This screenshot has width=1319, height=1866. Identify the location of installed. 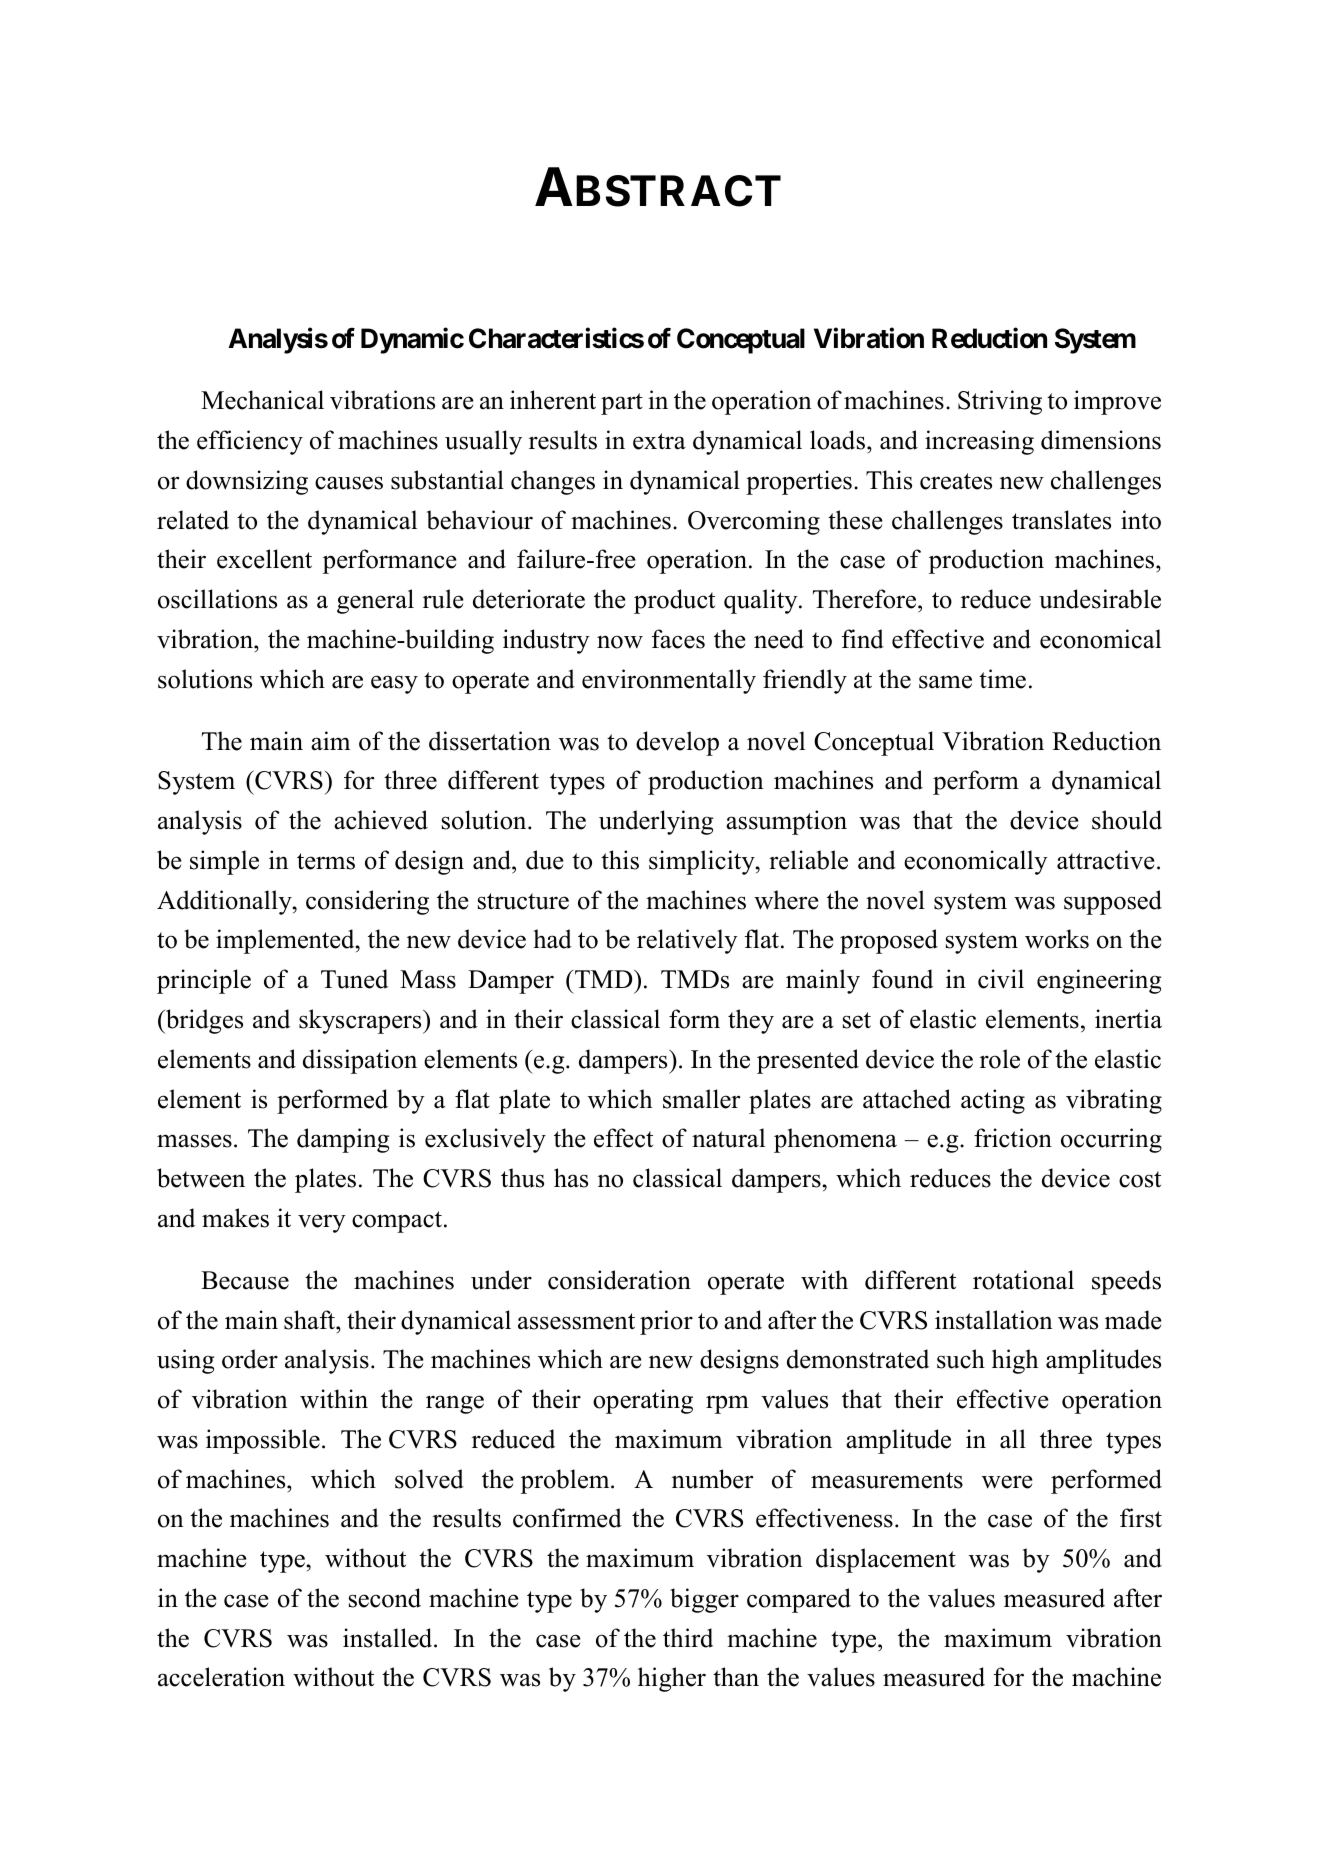
(389, 1638).
